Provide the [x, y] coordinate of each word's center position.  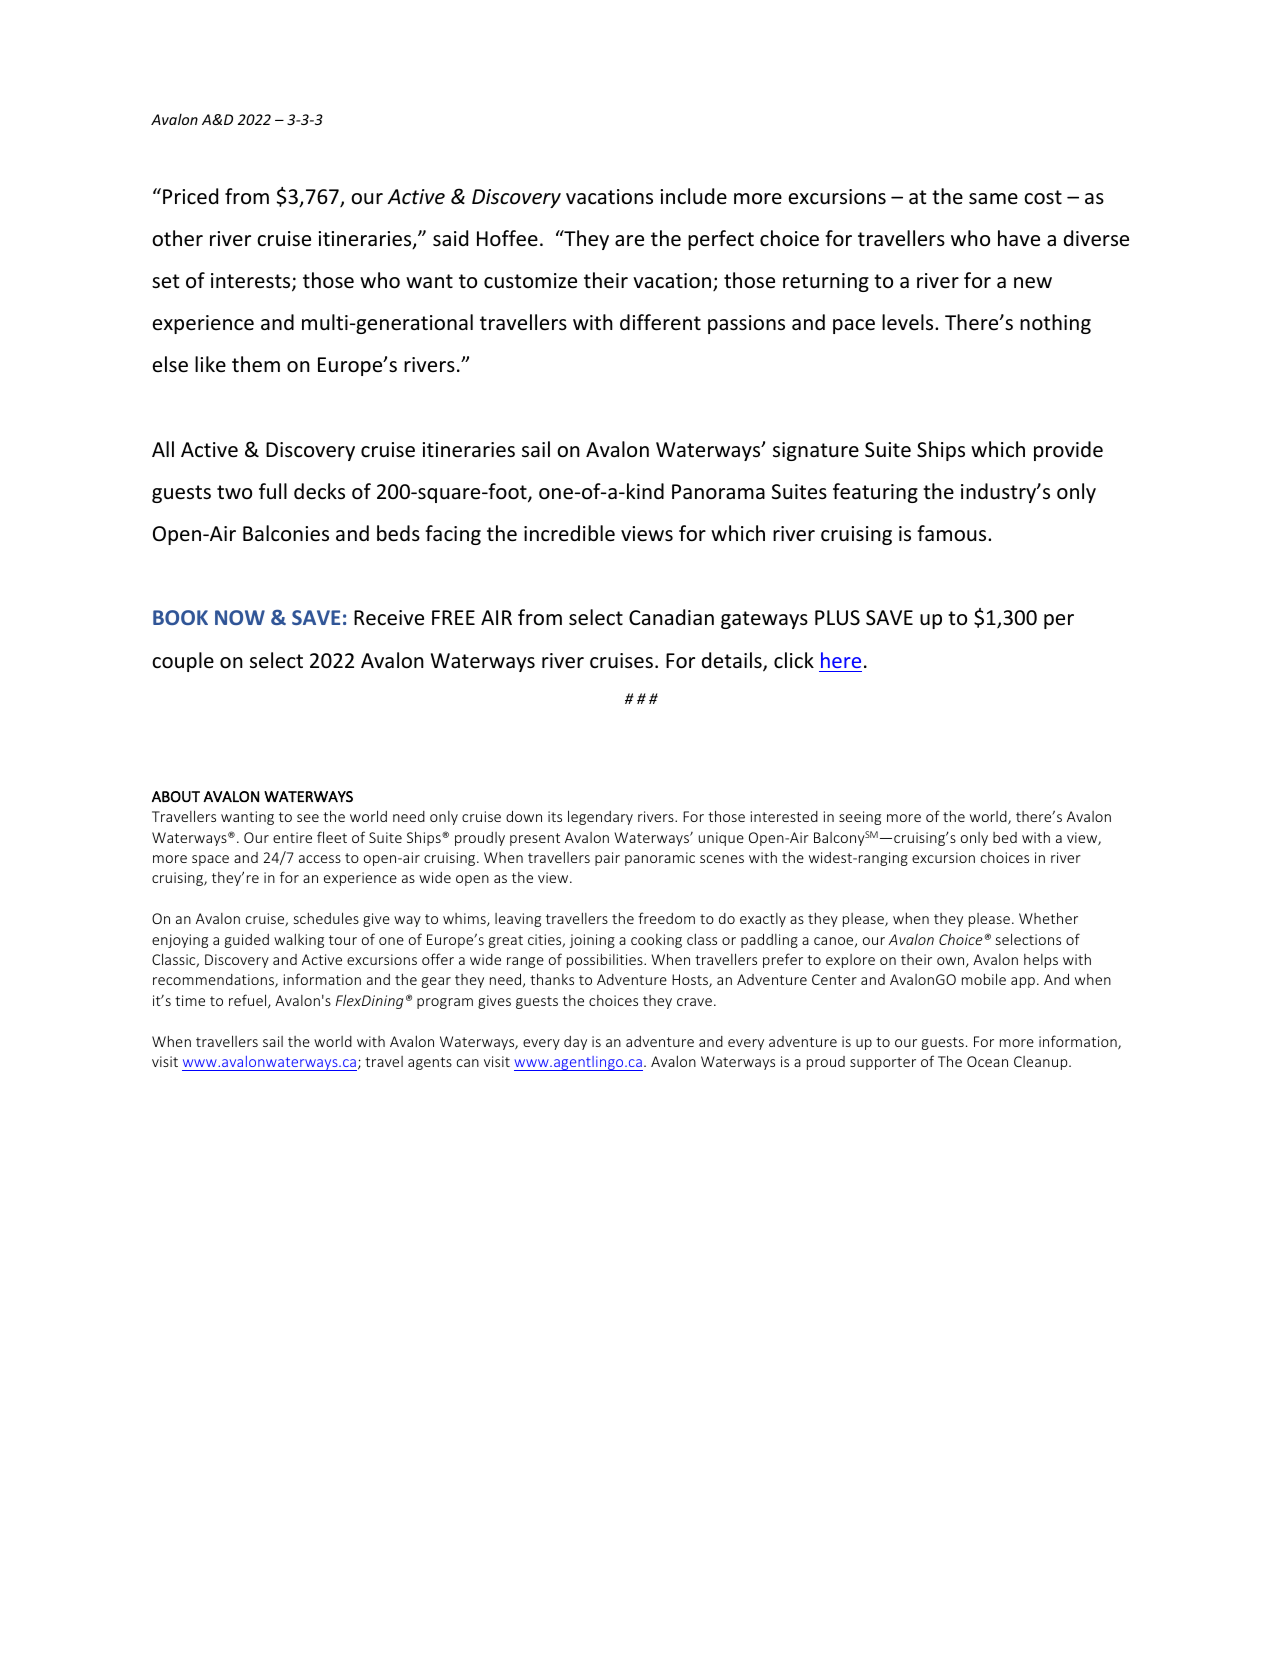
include [693, 196]
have [1019, 238]
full [273, 491]
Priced [190, 196]
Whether [1048, 918]
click [794, 660]
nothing [1055, 324]
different [660, 322]
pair [607, 859]
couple [183, 662]
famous [953, 533]
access [320, 859]
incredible [569, 533]
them [256, 364]
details [733, 661]
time [190, 1000]
